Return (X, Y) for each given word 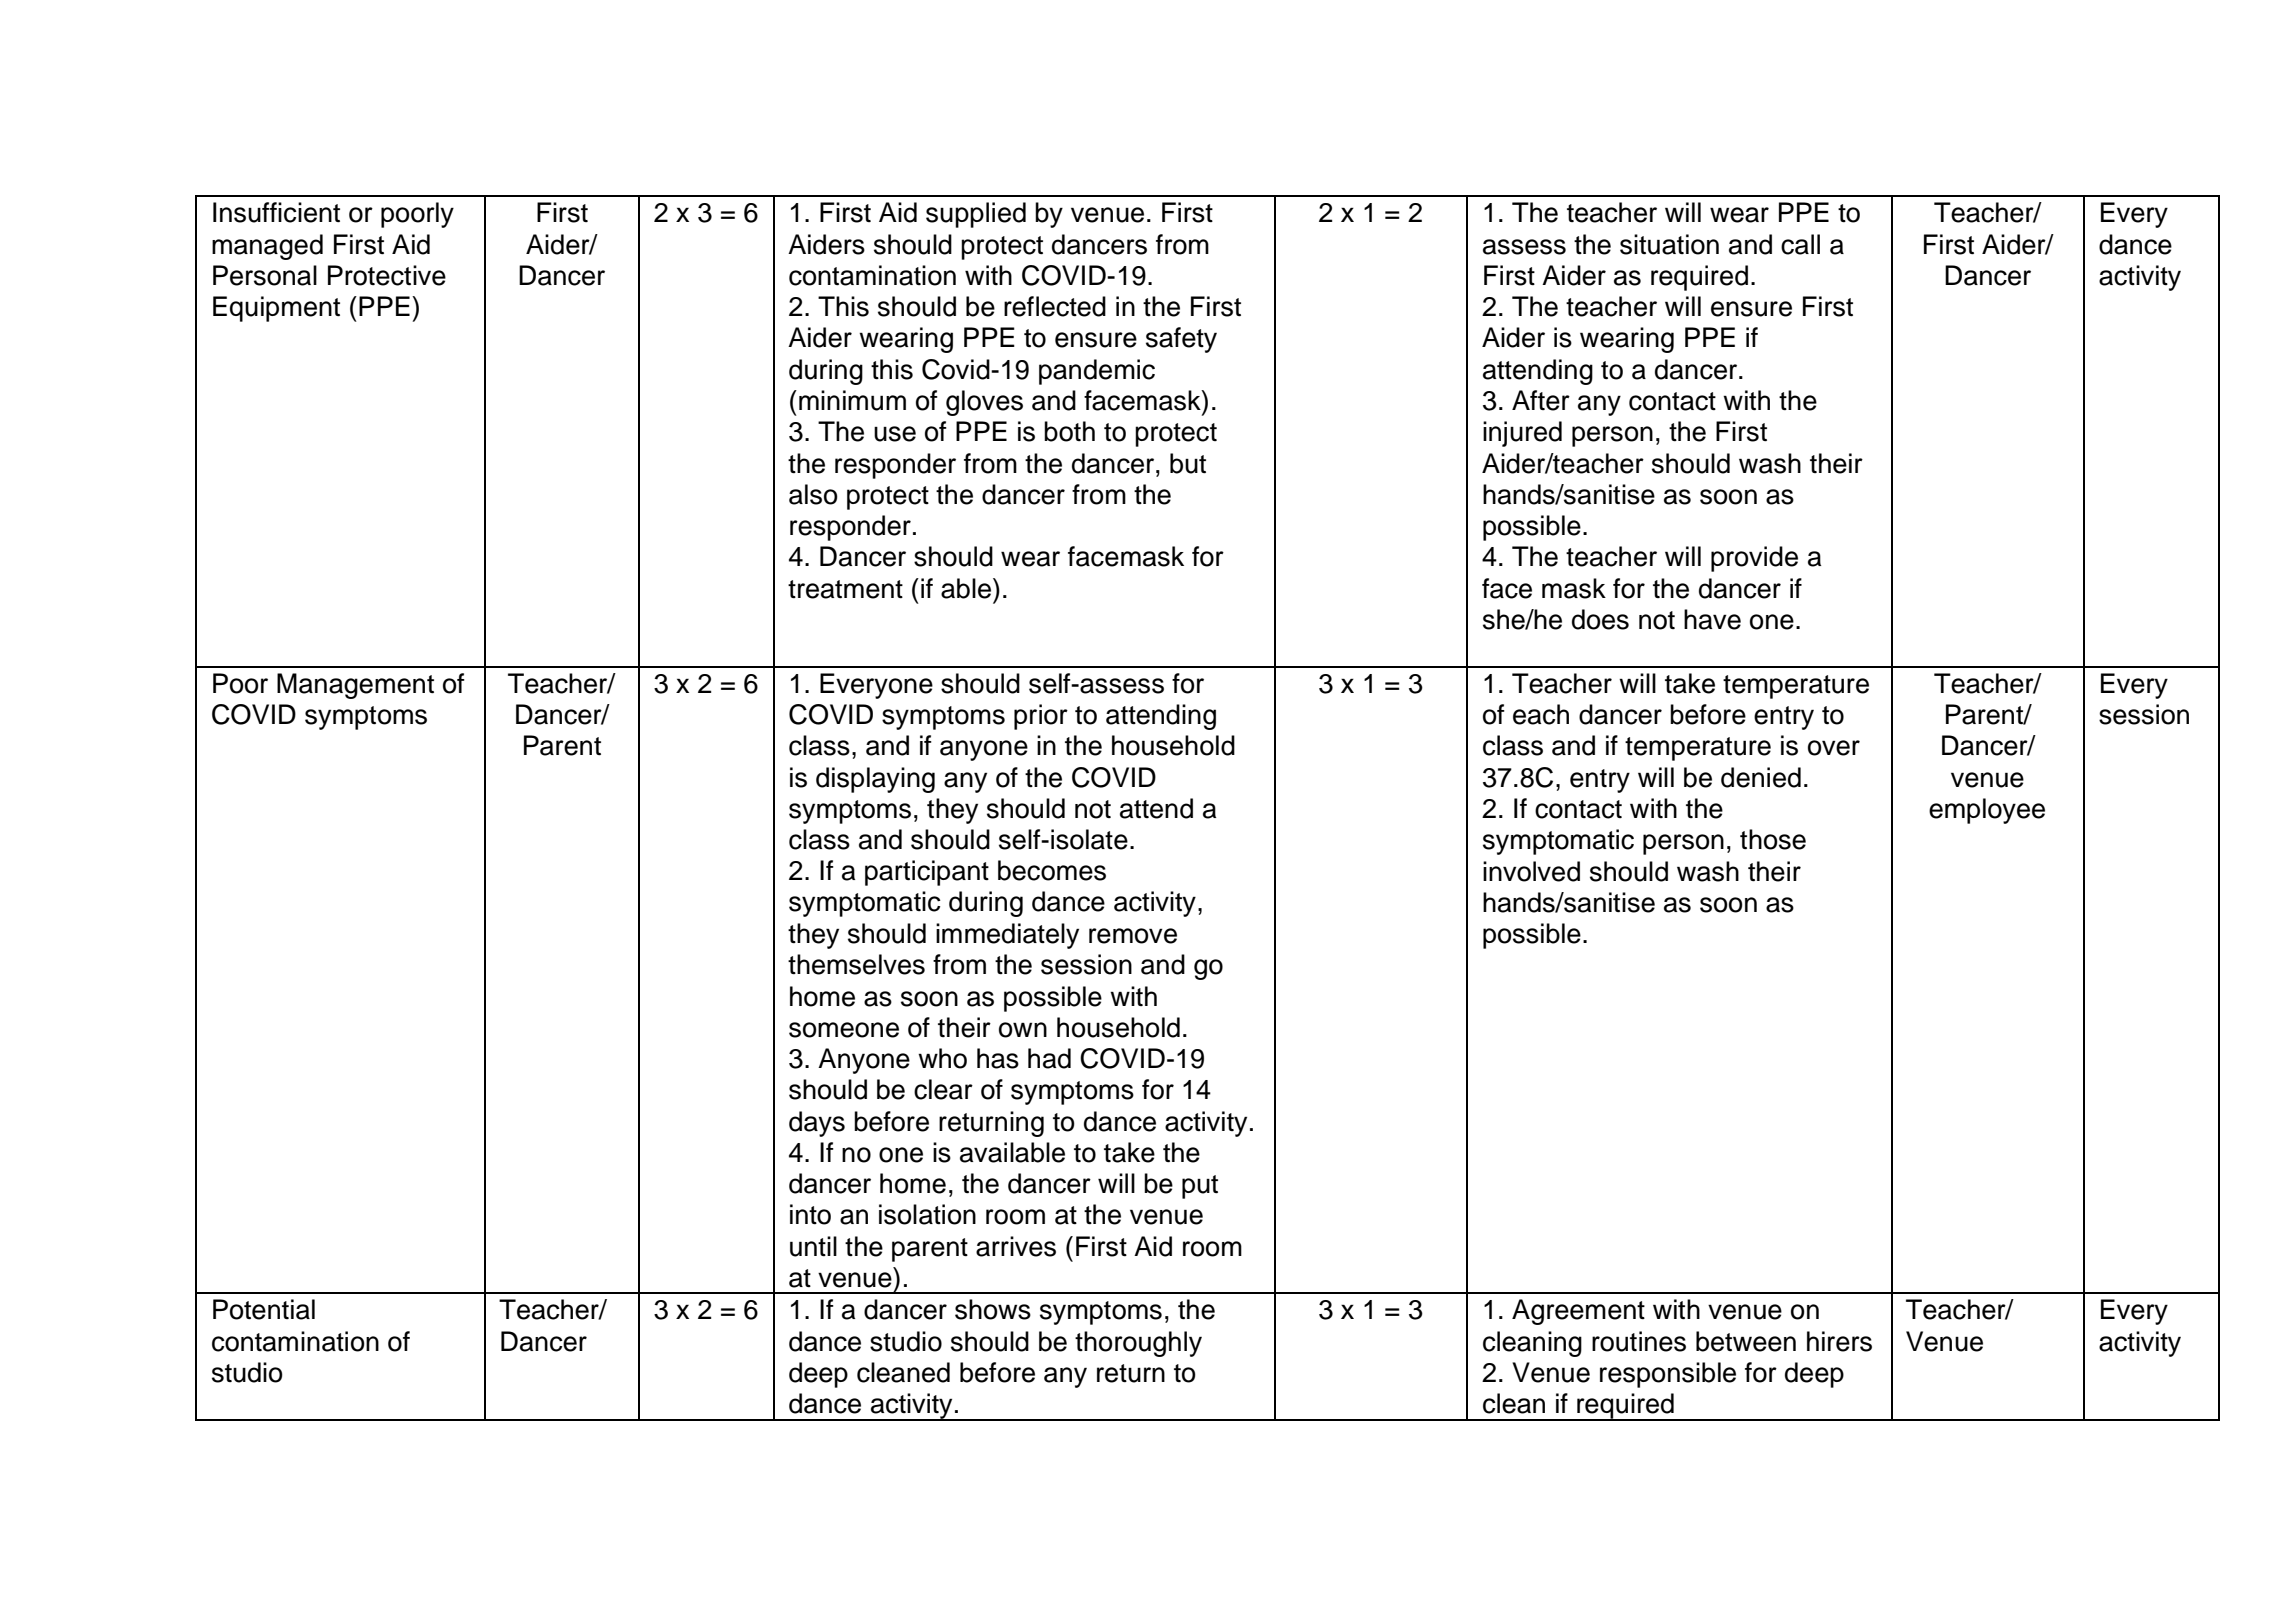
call (1800, 244)
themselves (856, 964)
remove (1133, 936)
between (1746, 1341)
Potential (264, 1309)
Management (355, 686)
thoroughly (1138, 1344)
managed (267, 247)
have (1712, 619)
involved (1531, 871)
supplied (976, 215)
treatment (845, 589)
